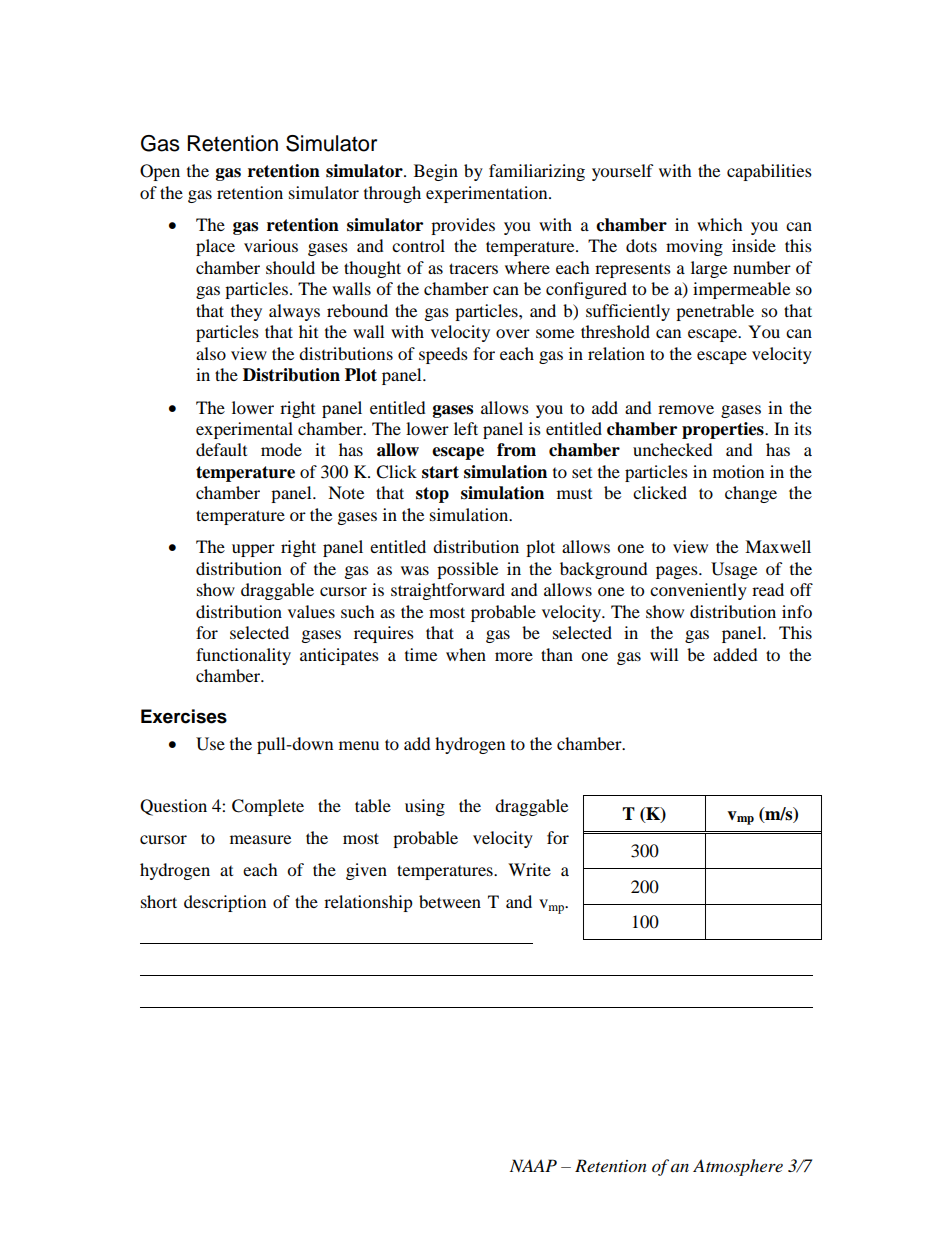 This page has height=1233, width=952. I want to click on when, so click(466, 654).
